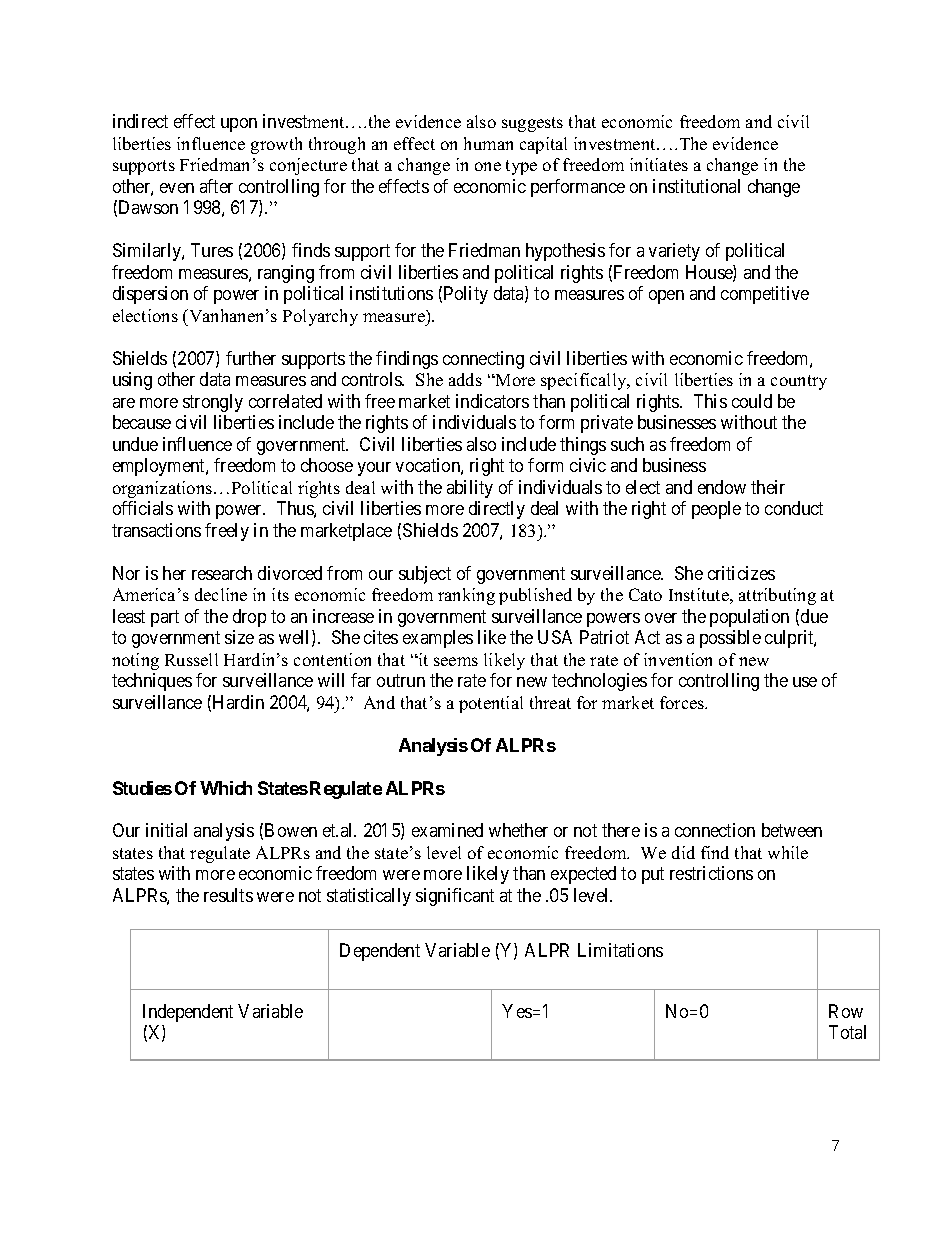  Describe the element at coordinates (226, 788) in the screenshot. I see `Which` at that location.
